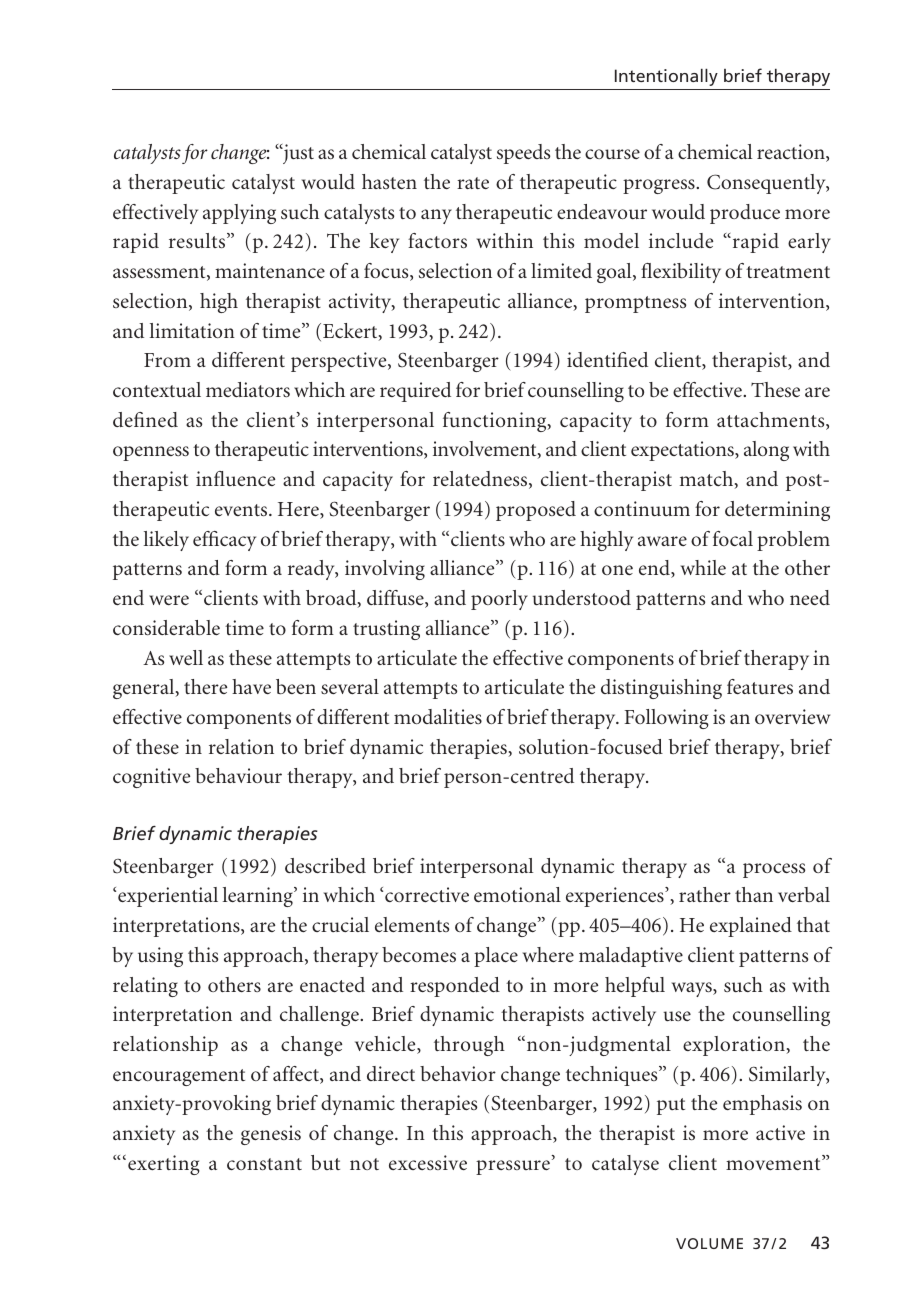  I want to click on just, so click(297, 154).
